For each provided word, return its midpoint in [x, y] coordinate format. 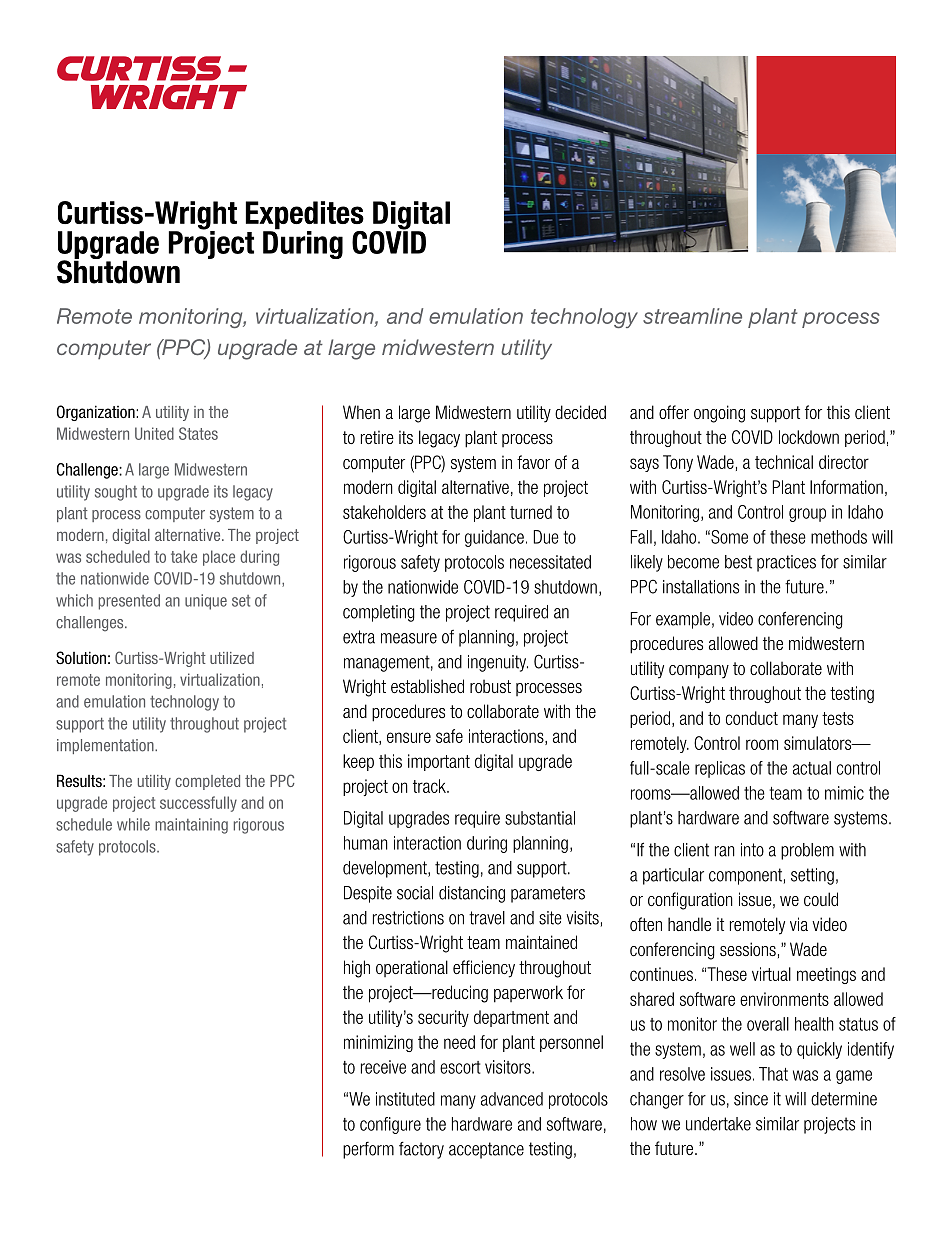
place [219, 558]
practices [786, 563]
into [752, 850]
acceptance [486, 1150]
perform [368, 1150]
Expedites [305, 216]
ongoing [719, 414]
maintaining [191, 826]
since [751, 1099]
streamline [692, 316]
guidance [494, 538]
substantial [540, 818]
